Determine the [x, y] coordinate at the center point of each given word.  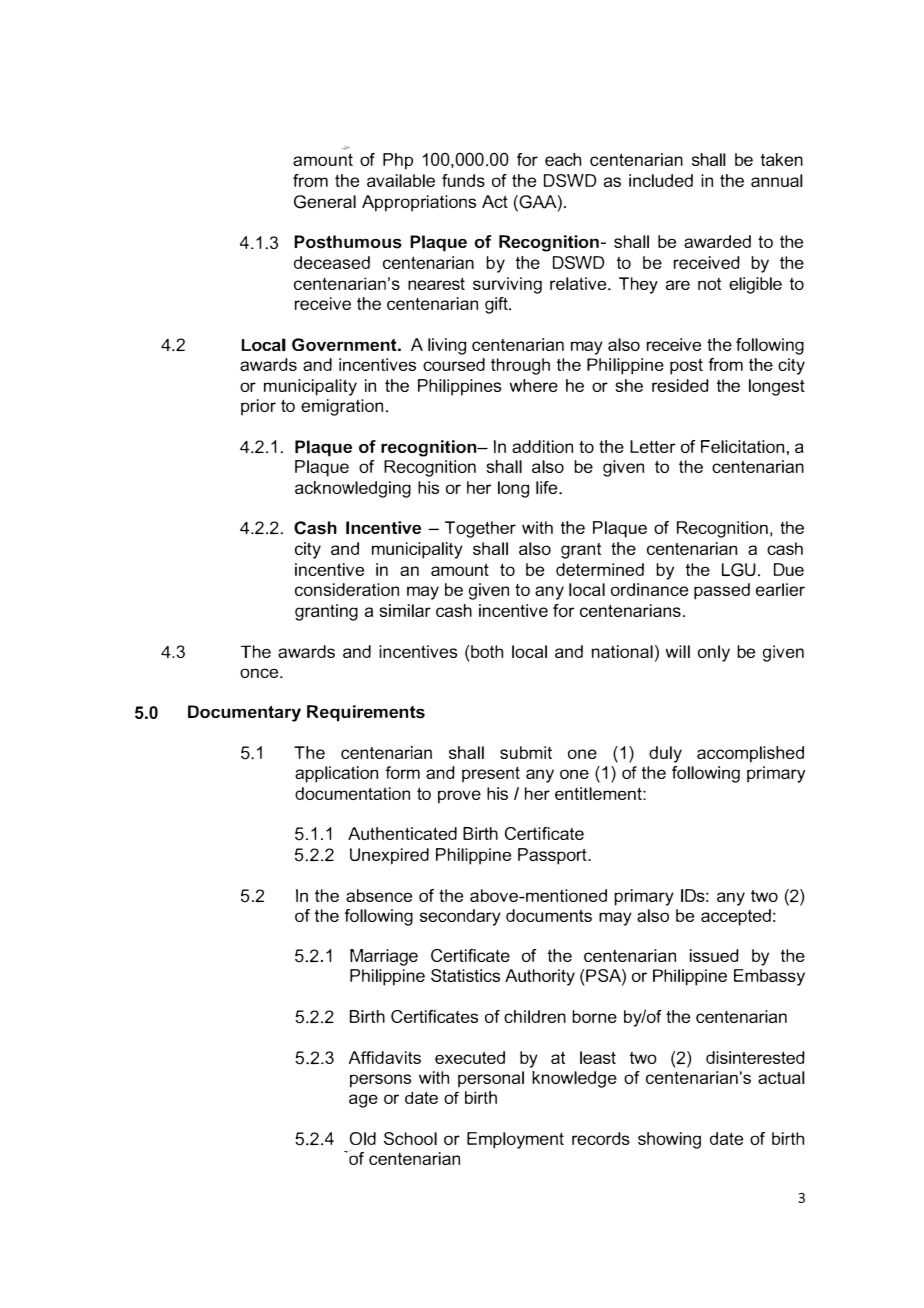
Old [363, 1138]
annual [777, 180]
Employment [515, 1140]
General [325, 202]
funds [463, 180]
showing [669, 1140]
